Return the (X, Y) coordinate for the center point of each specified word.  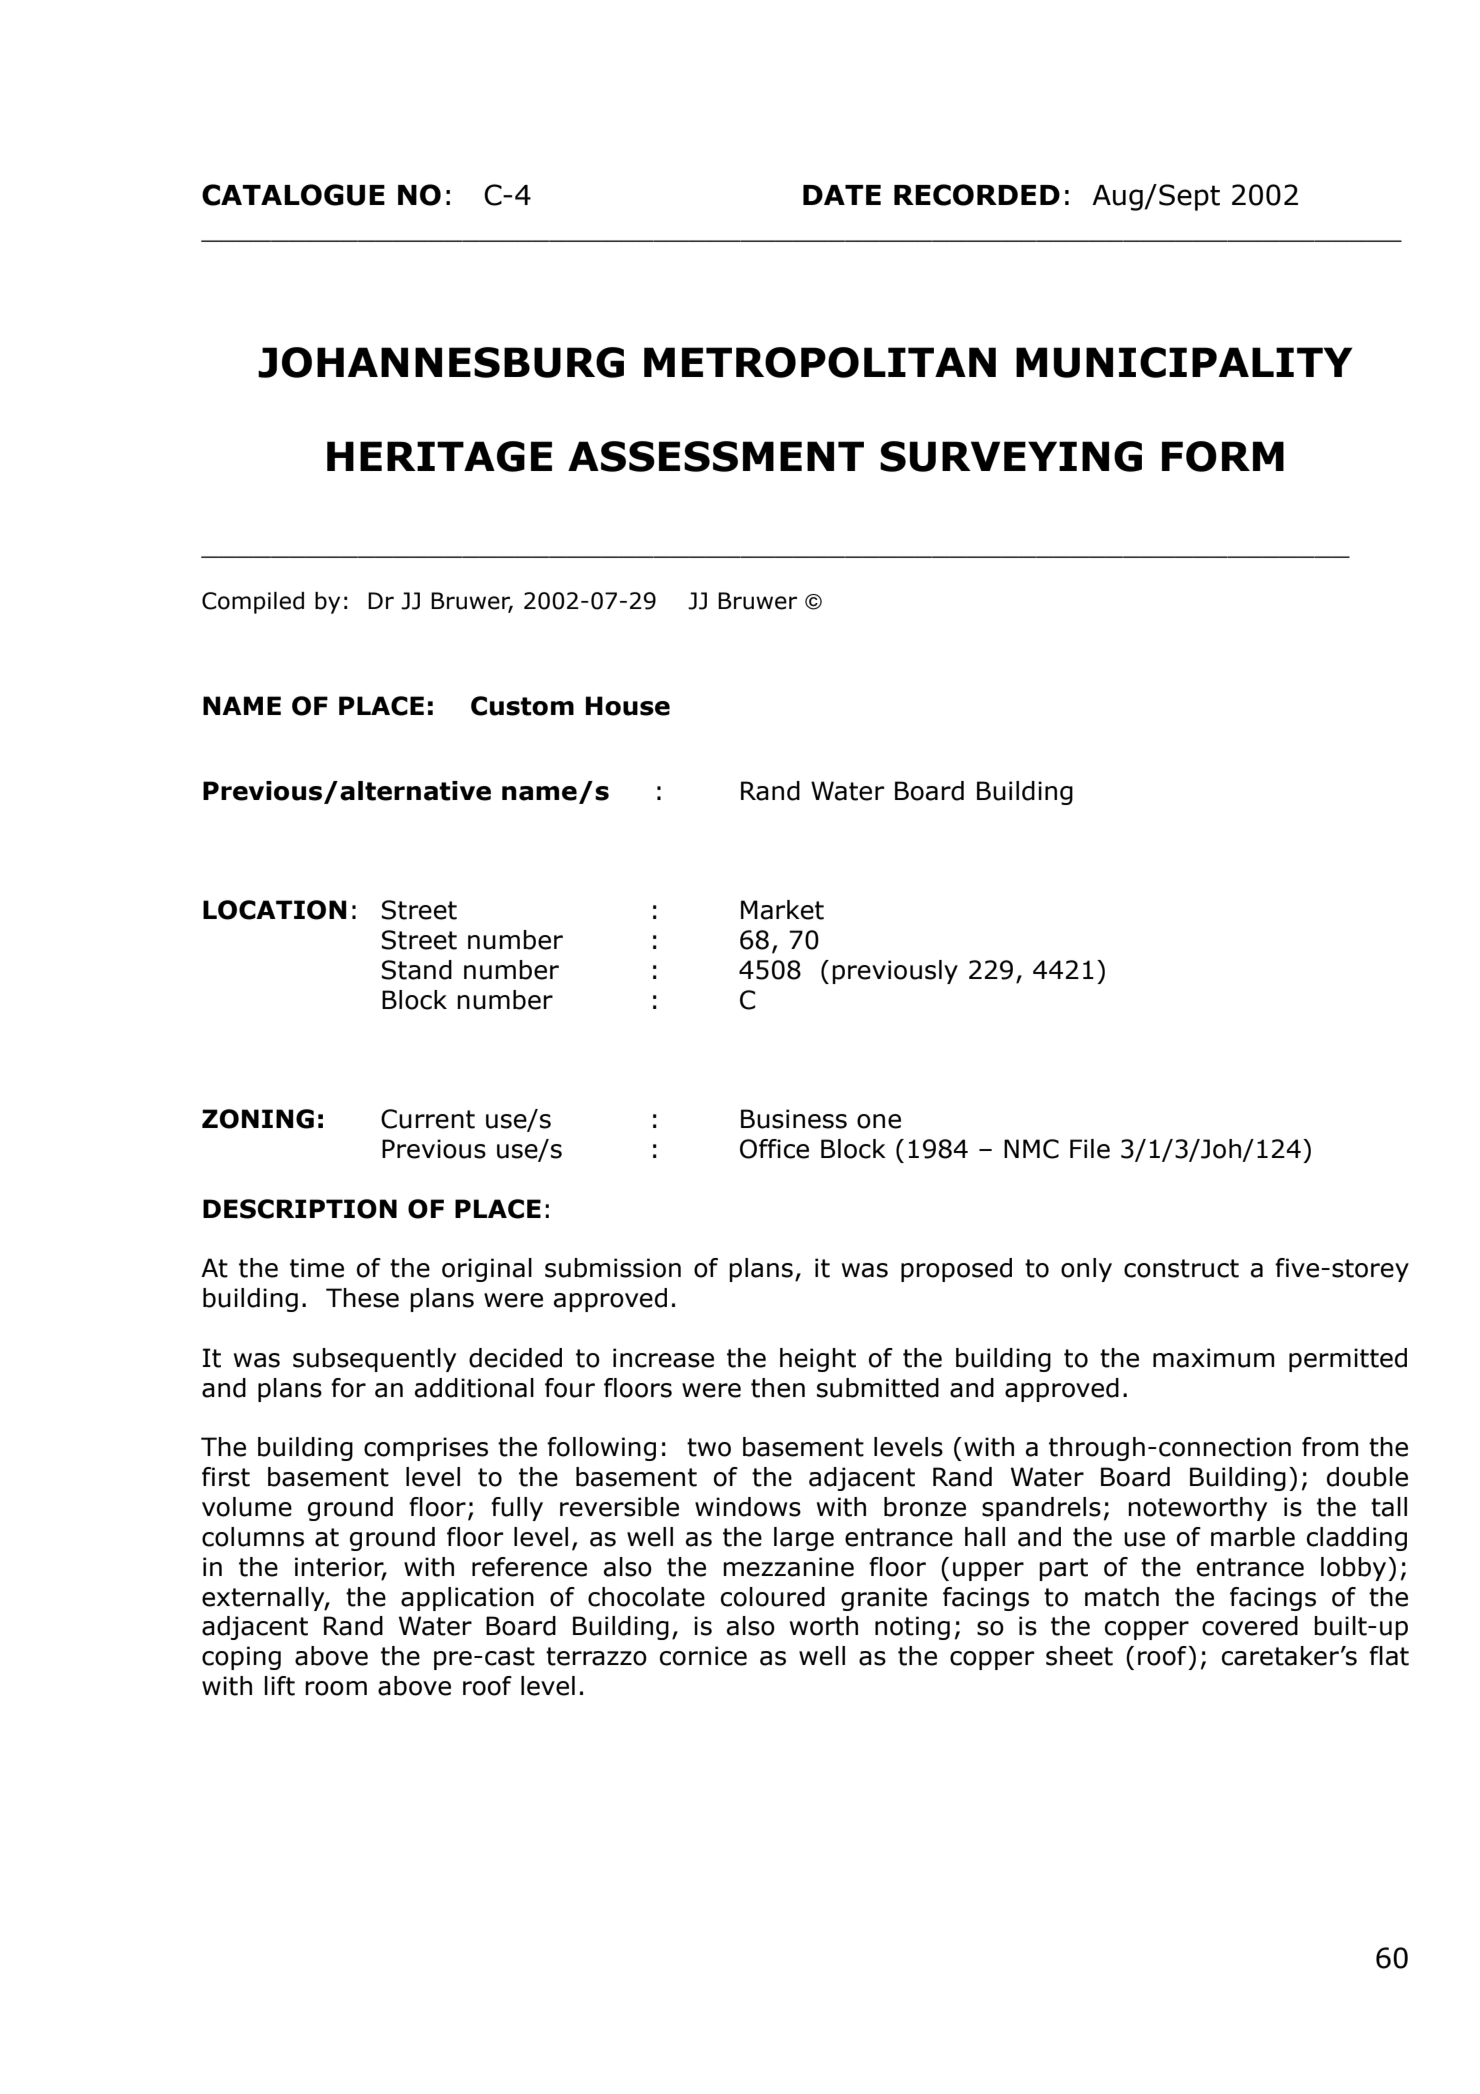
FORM (1223, 456)
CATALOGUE (293, 195)
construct (1181, 1268)
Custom (522, 706)
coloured (773, 1597)
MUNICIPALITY (1184, 362)
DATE (842, 195)
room (336, 1688)
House (628, 706)
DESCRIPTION (300, 1209)
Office (774, 1149)
